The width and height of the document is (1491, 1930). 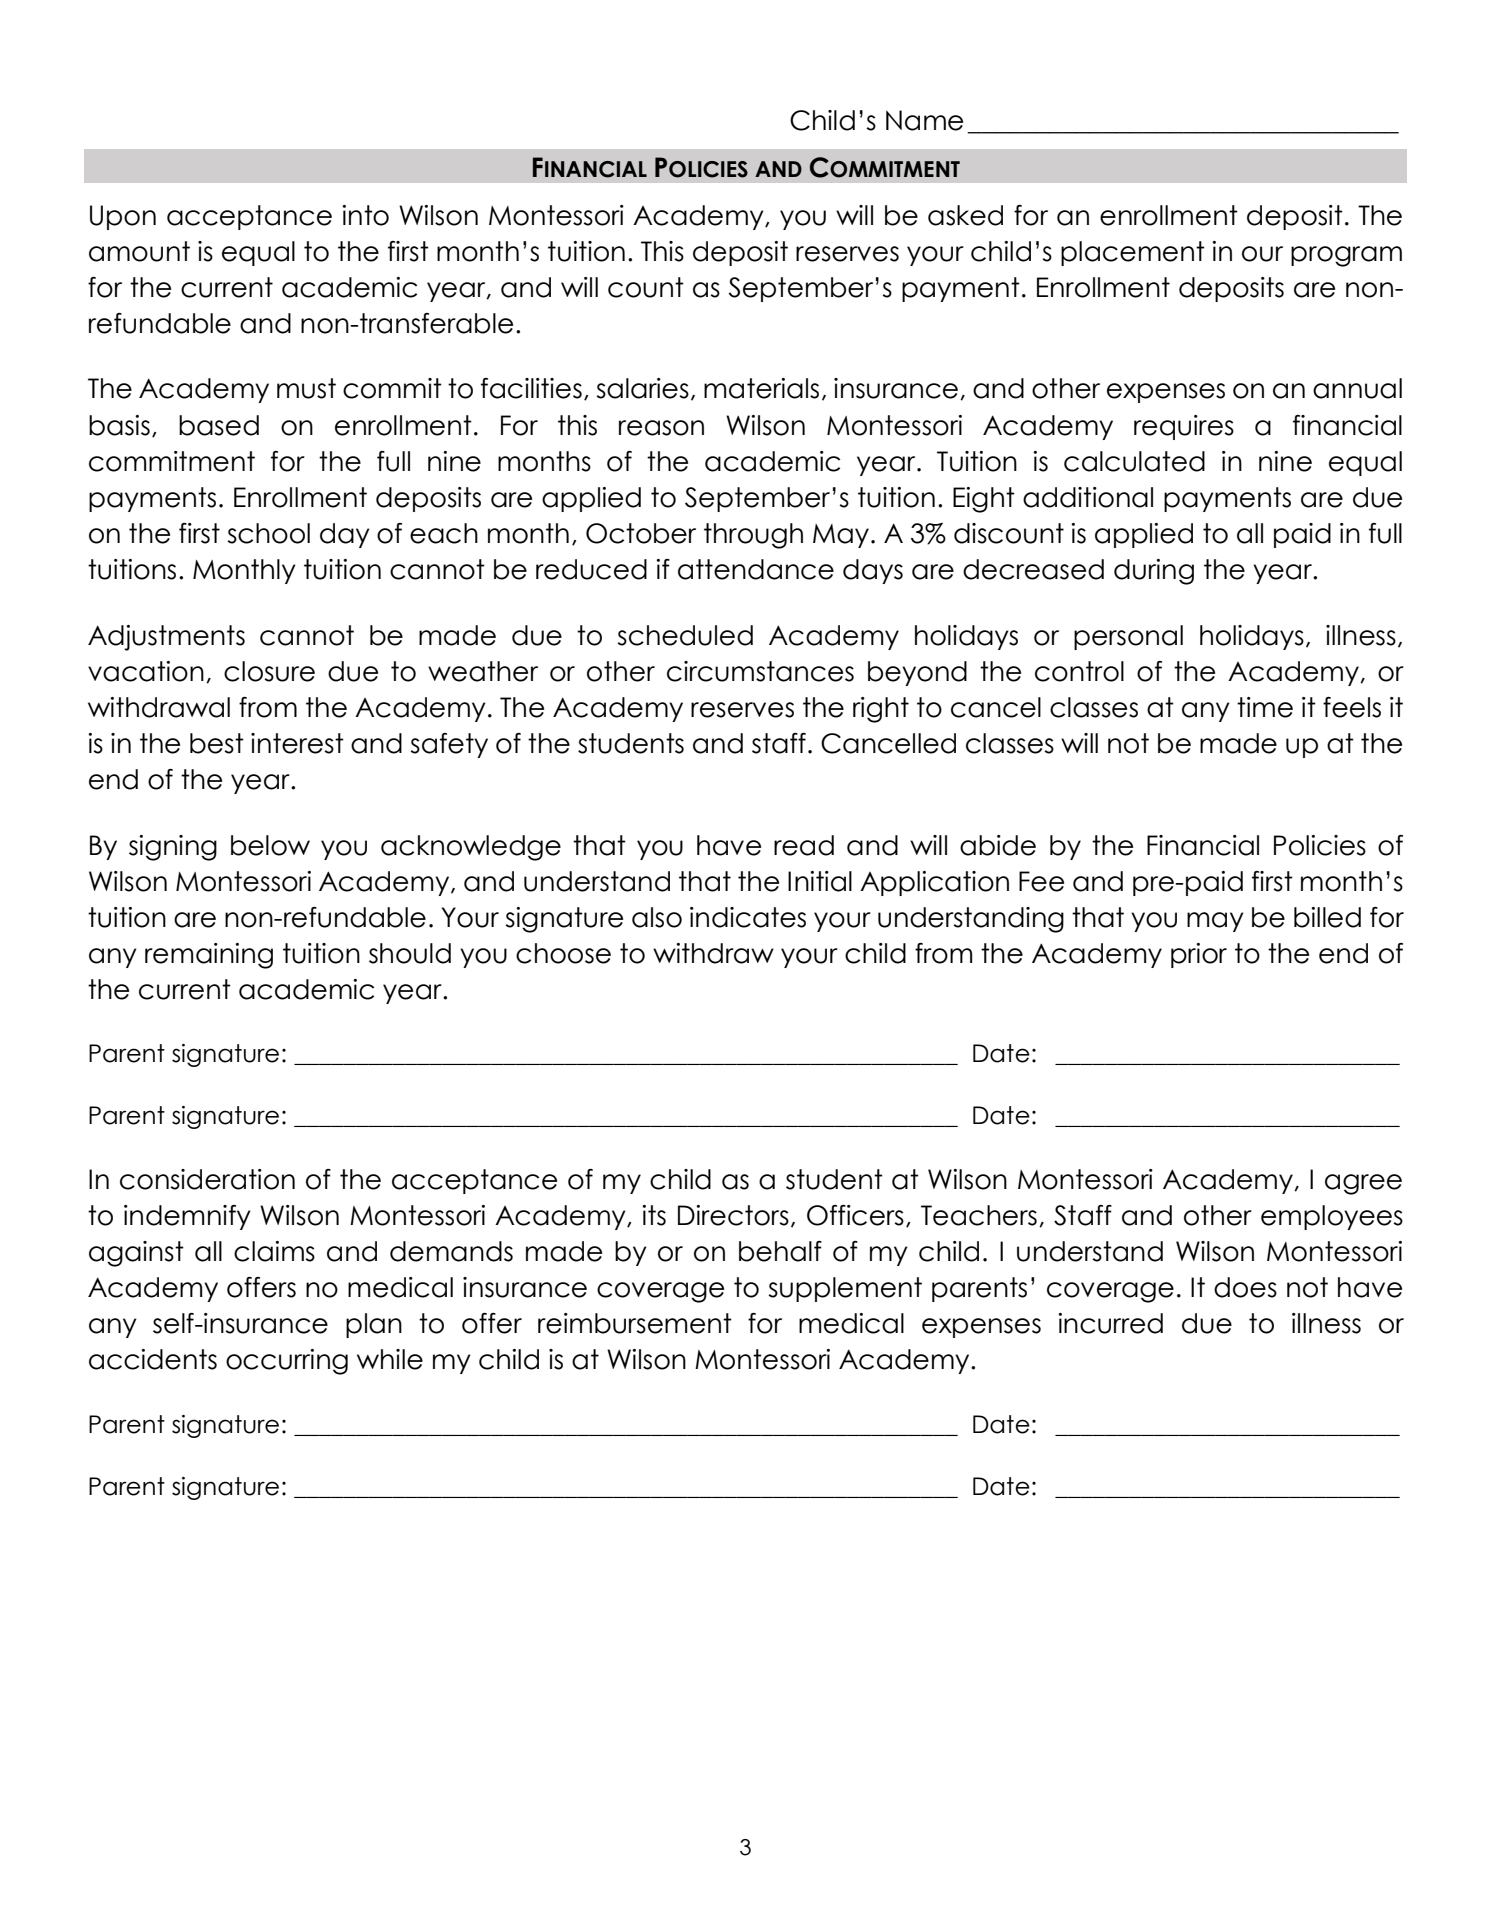 I want to click on asked, so click(x=965, y=215).
